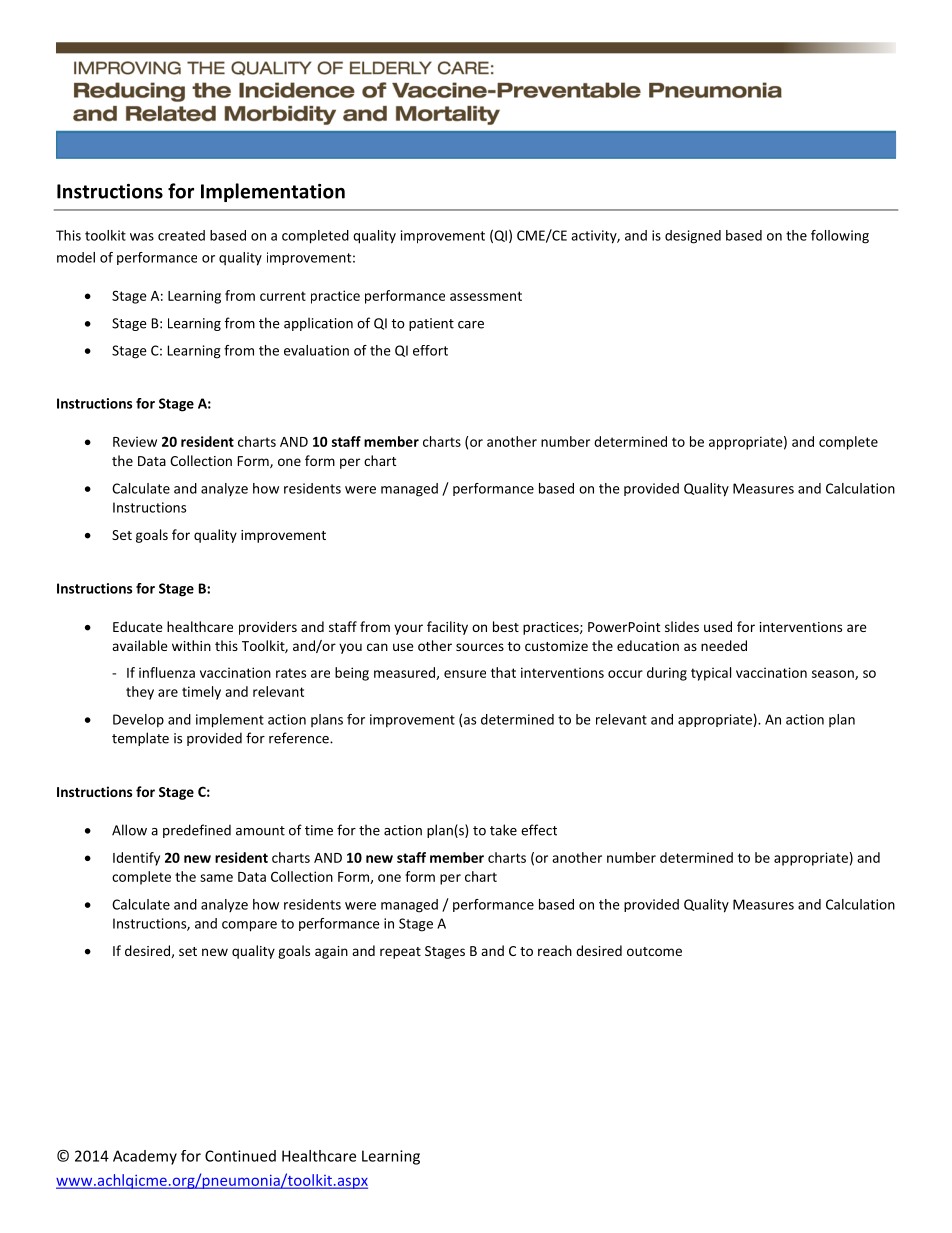 The width and height of the screenshot is (952, 1233). Describe the element at coordinates (145, 1157) in the screenshot. I see `Academy` at that location.
